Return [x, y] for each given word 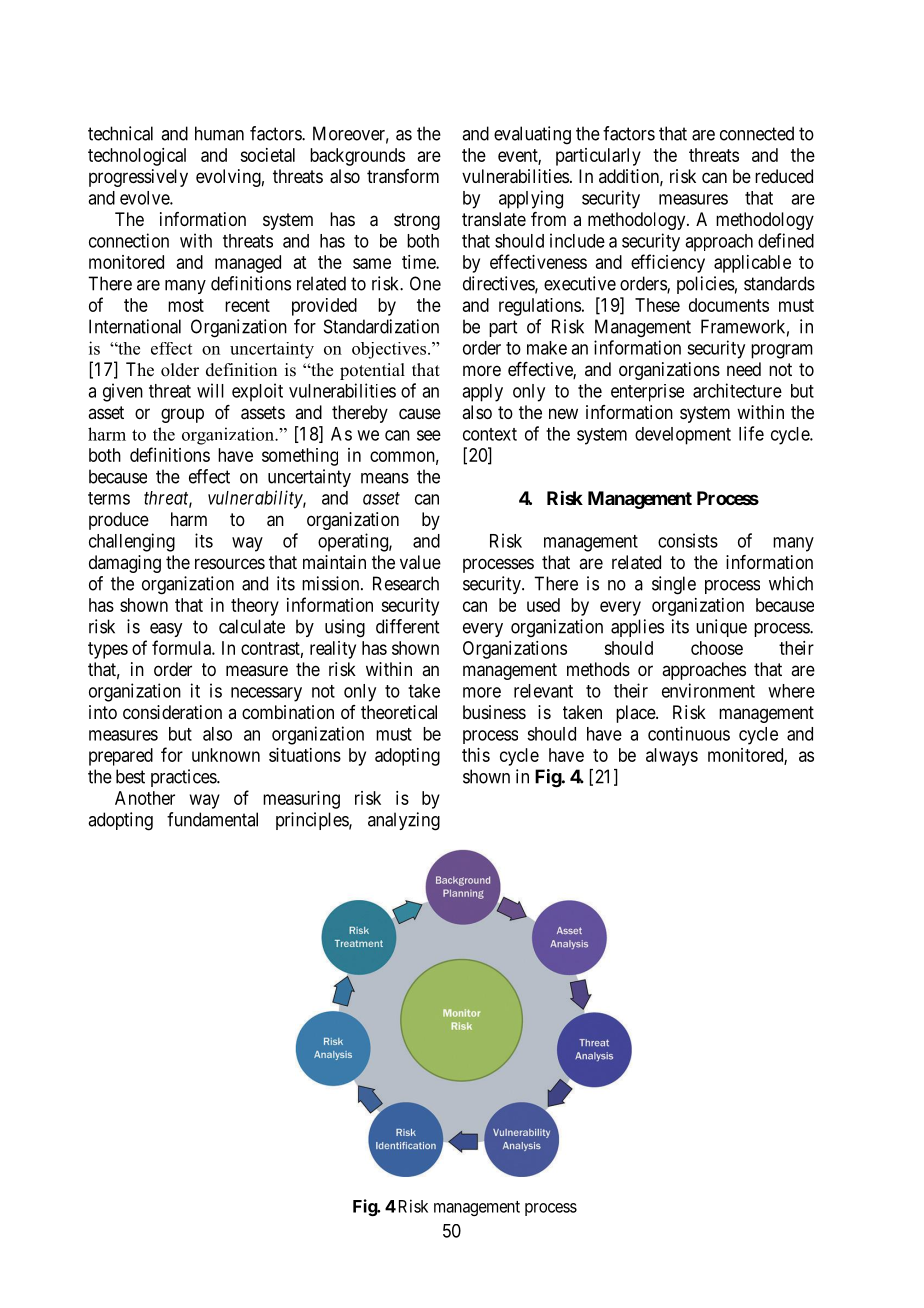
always [672, 757]
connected [757, 133]
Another [145, 798]
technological [137, 157]
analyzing [404, 821]
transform [403, 176]
